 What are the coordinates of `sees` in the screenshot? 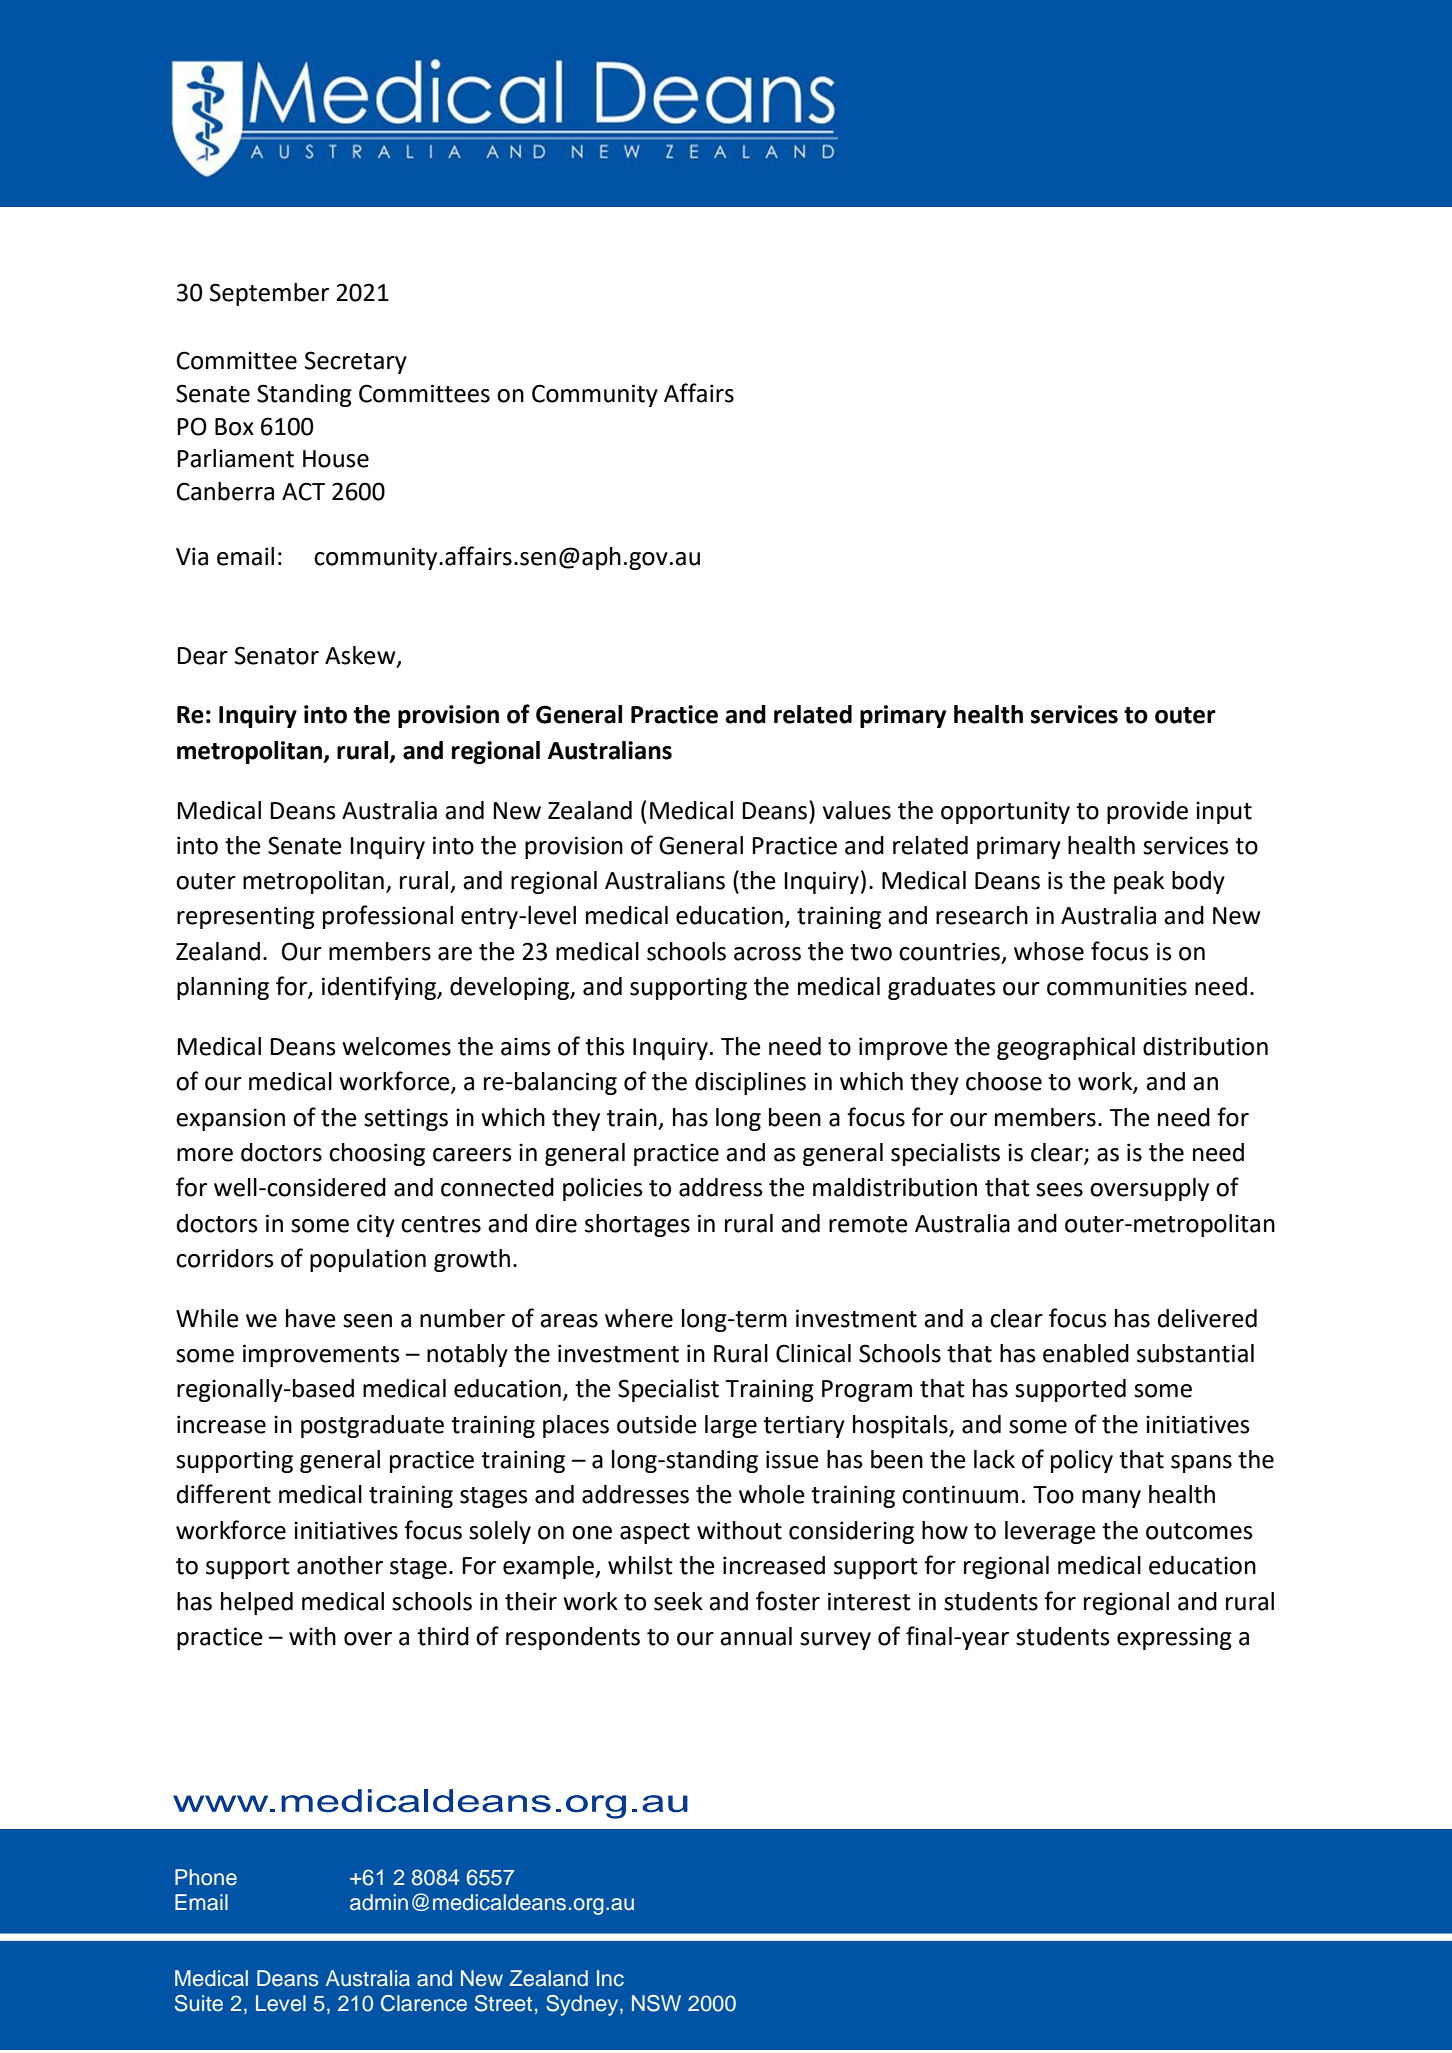 It's located at (1059, 1190).
